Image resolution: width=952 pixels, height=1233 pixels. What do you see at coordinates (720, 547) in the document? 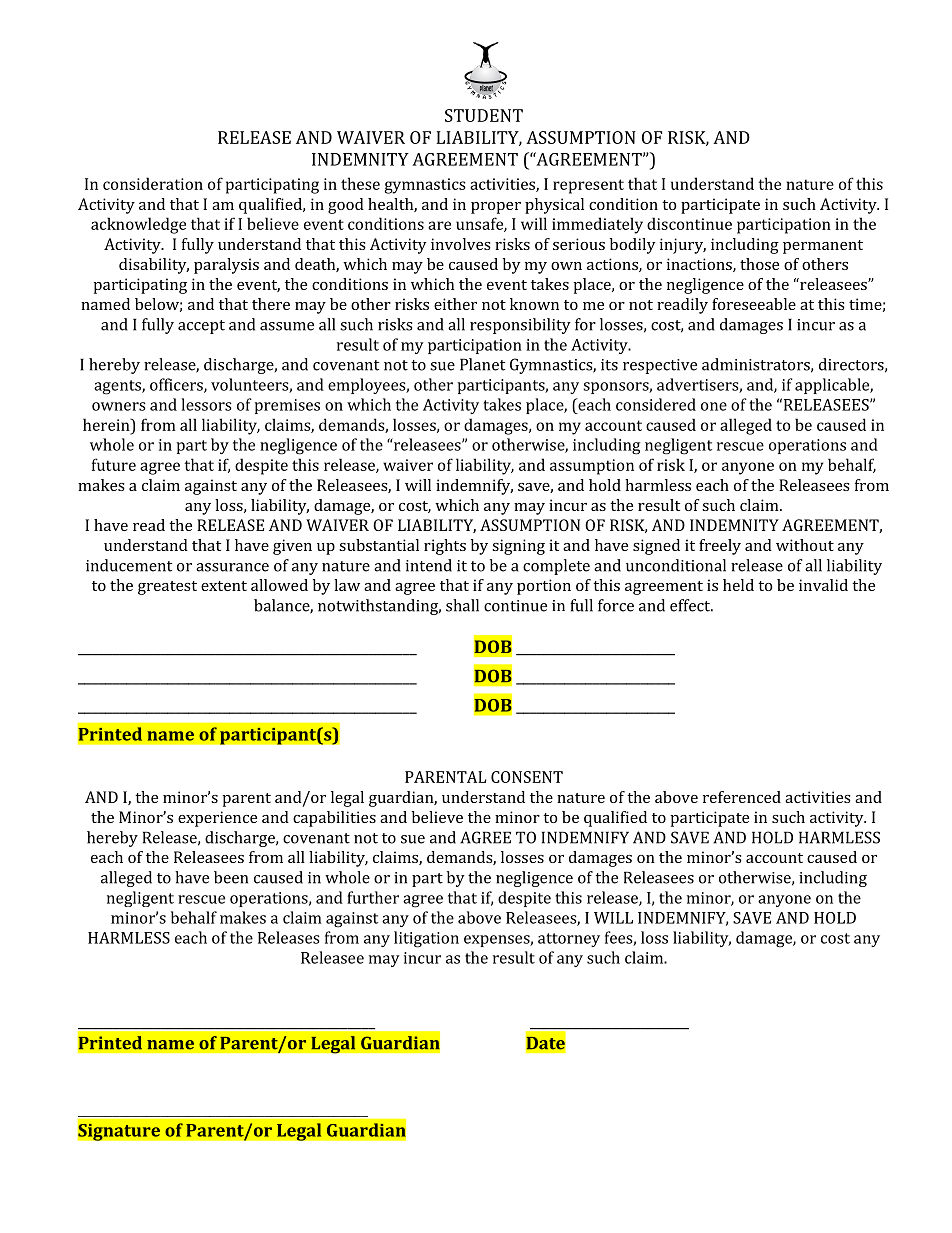
I see `freely` at bounding box center [720, 547].
